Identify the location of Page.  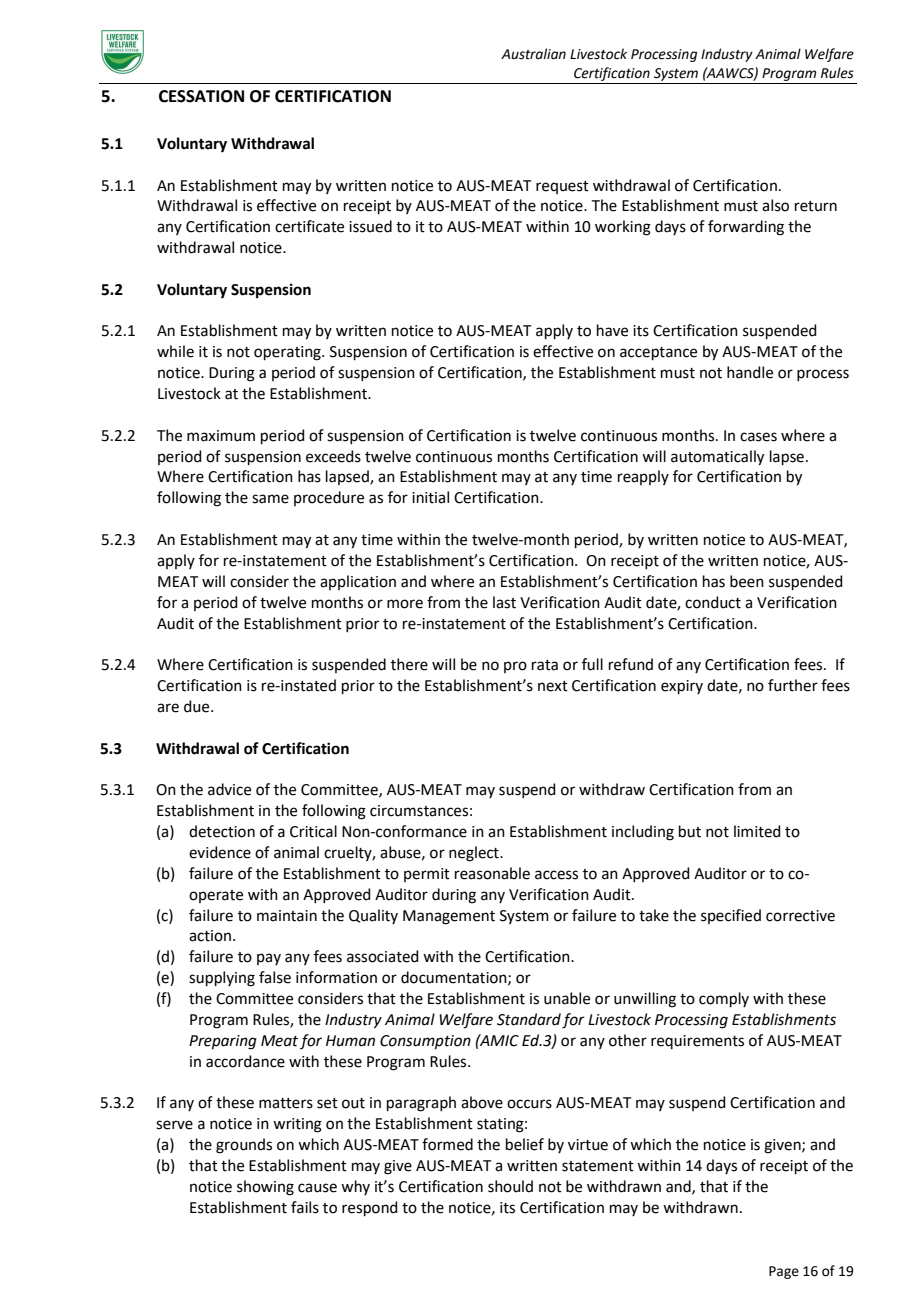
(784, 1272).
